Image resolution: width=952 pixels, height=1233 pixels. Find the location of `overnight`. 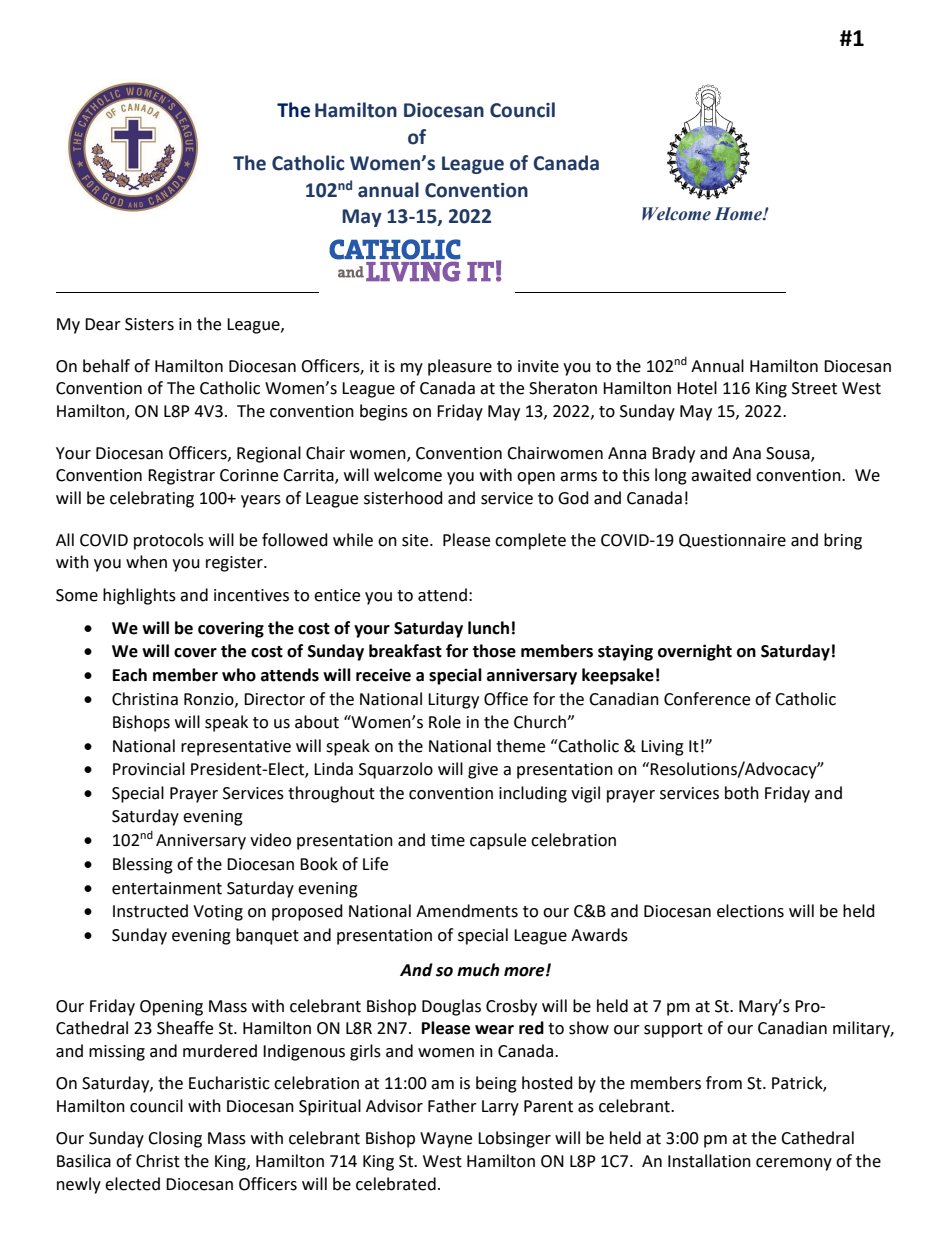

overnight is located at coordinates (695, 652).
